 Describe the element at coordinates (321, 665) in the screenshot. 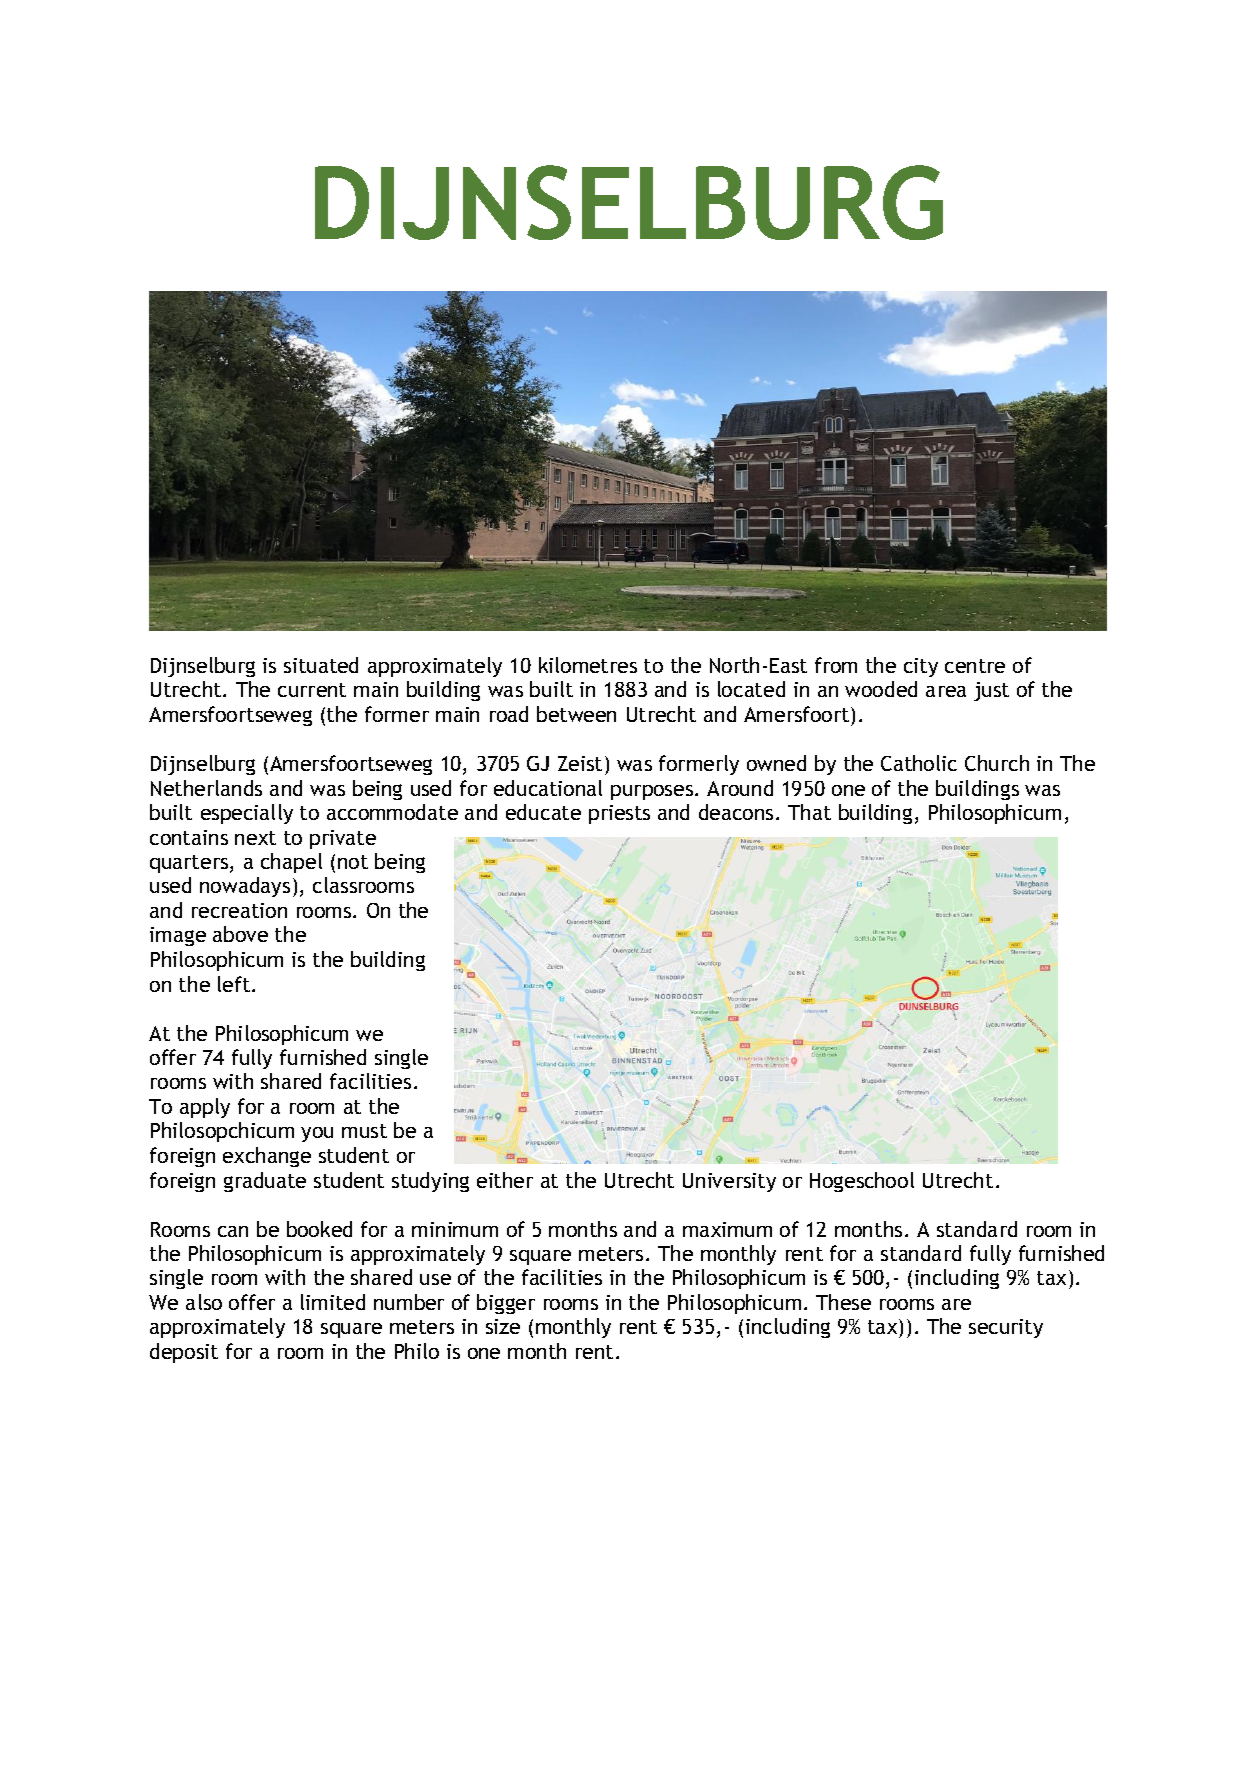

I see `situated` at that location.
